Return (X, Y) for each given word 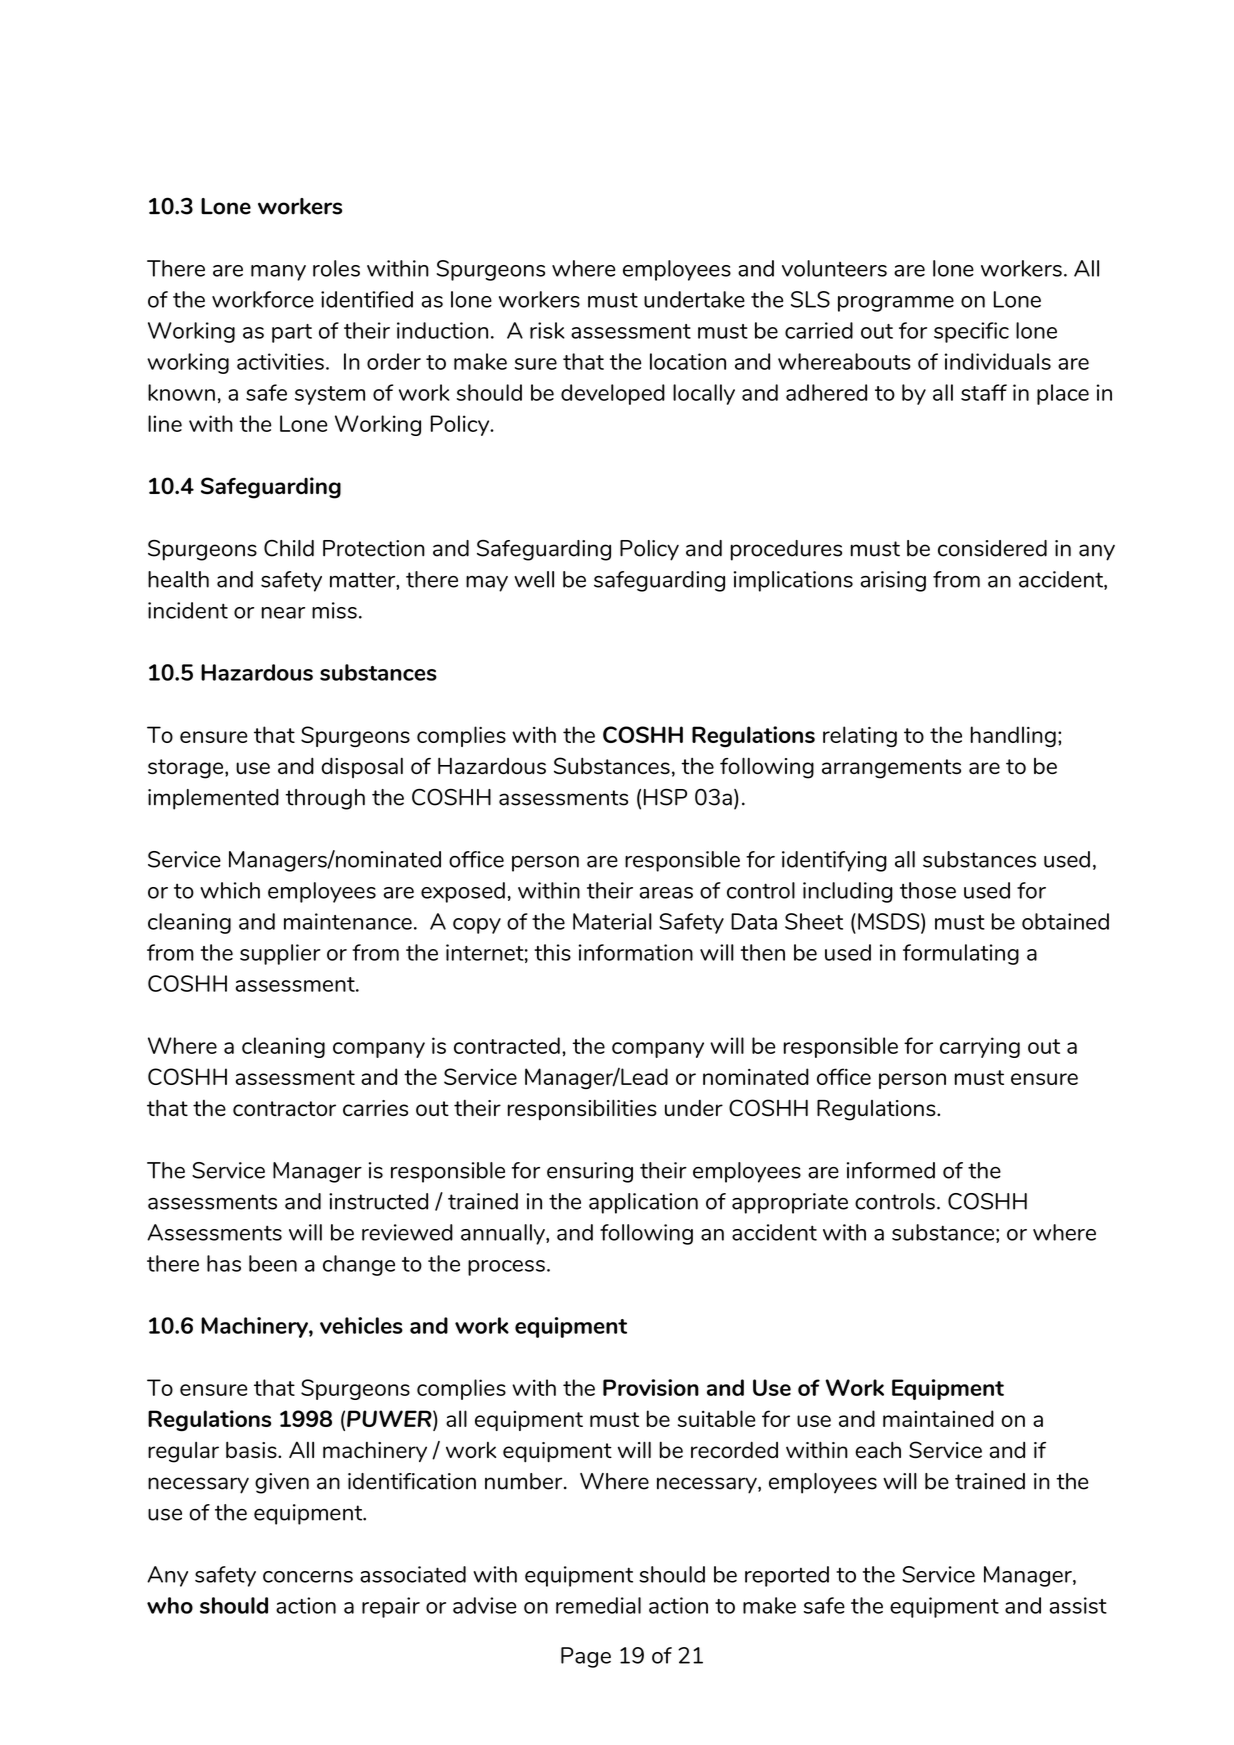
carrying (980, 1047)
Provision (651, 1387)
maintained (938, 1418)
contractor (284, 1108)
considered (992, 548)
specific (971, 332)
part (292, 333)
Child (289, 548)
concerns (308, 1577)
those (928, 890)
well (534, 579)
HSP (665, 797)
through (325, 799)
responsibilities (582, 1109)
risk (547, 330)
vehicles (361, 1325)
